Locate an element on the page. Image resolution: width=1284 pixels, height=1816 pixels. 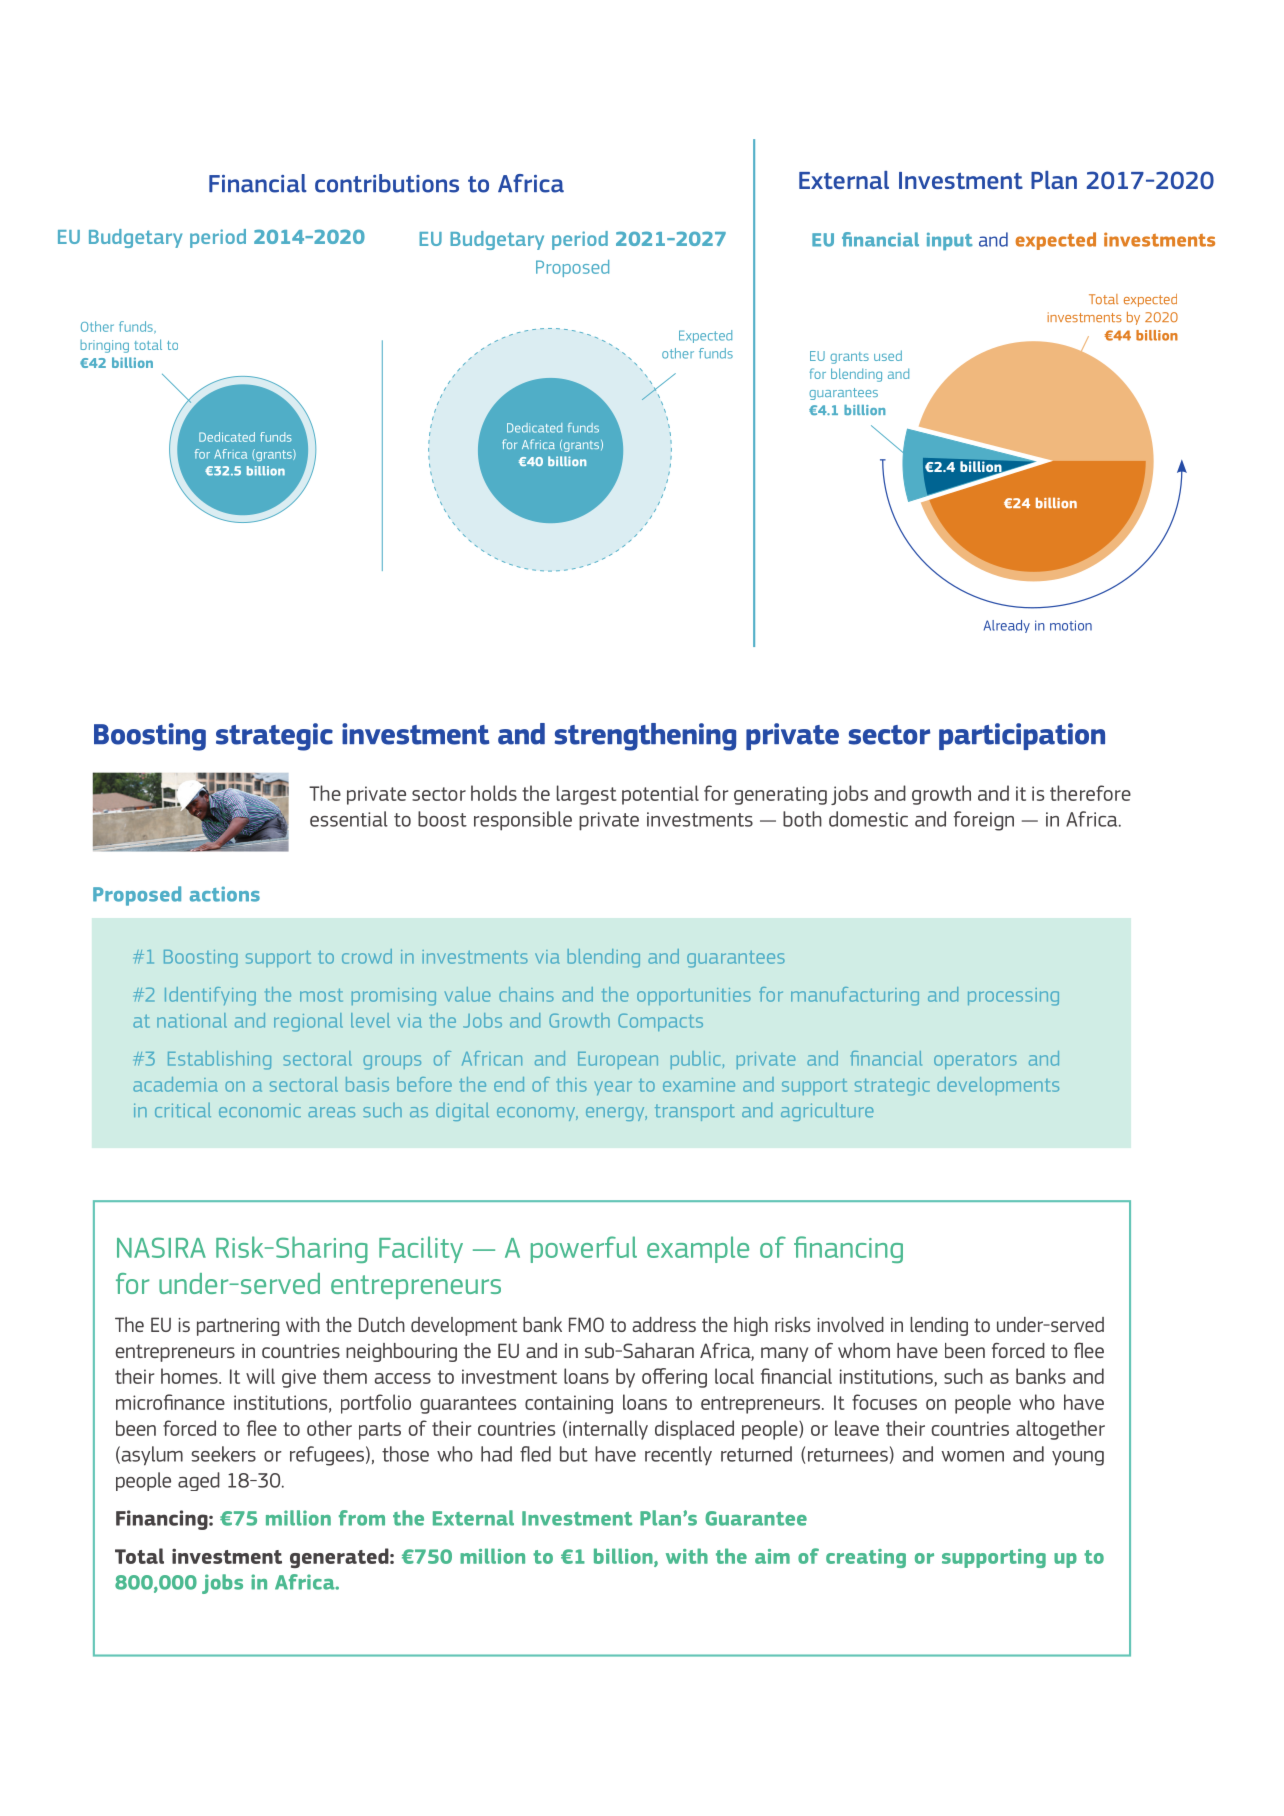
foreign is located at coordinates (984, 821).
